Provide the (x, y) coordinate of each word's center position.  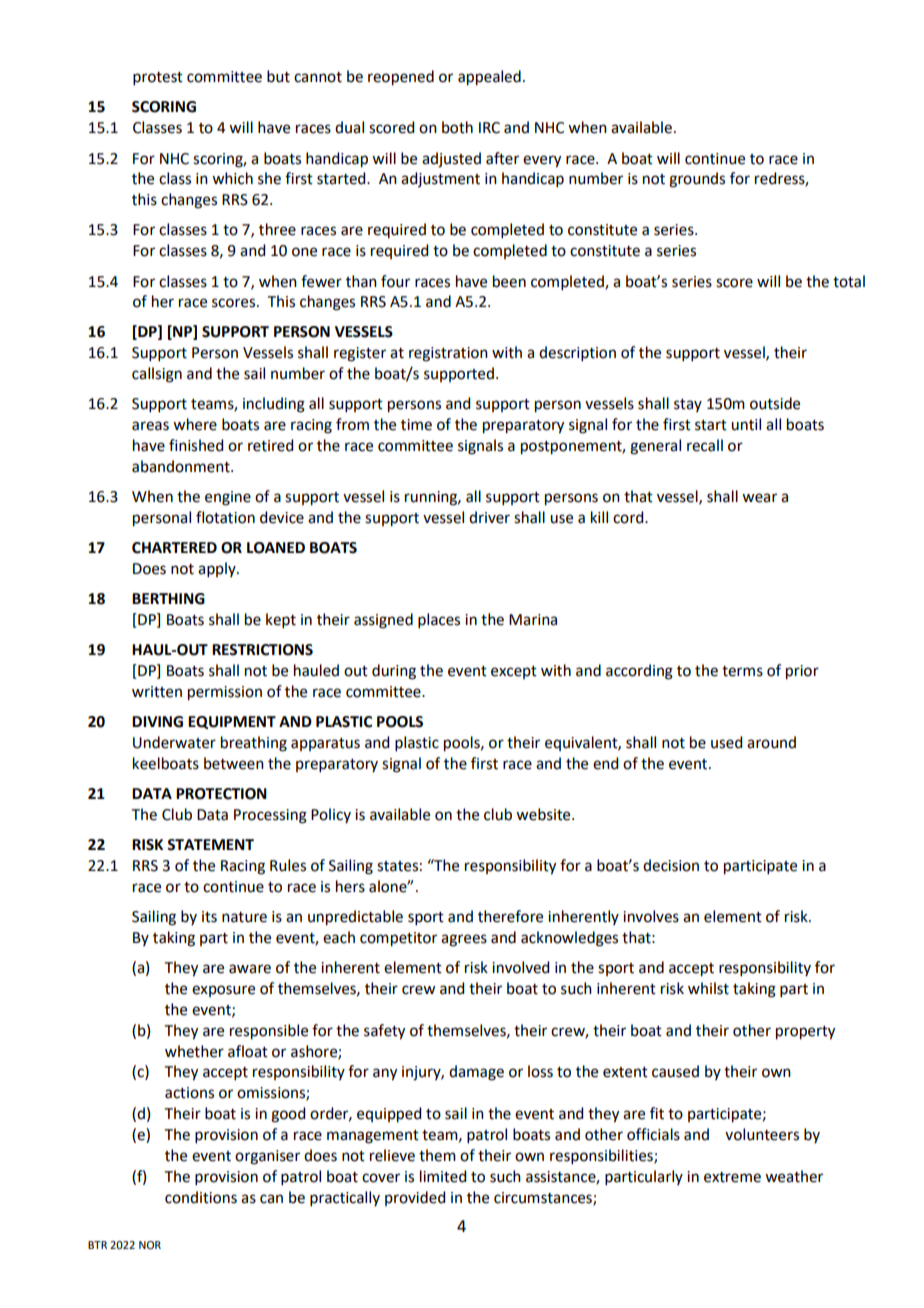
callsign (157, 375)
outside (775, 403)
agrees (464, 940)
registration (448, 354)
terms (742, 671)
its (209, 917)
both (457, 127)
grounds (697, 180)
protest (158, 78)
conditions (201, 1197)
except (514, 672)
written (157, 692)
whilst (708, 988)
